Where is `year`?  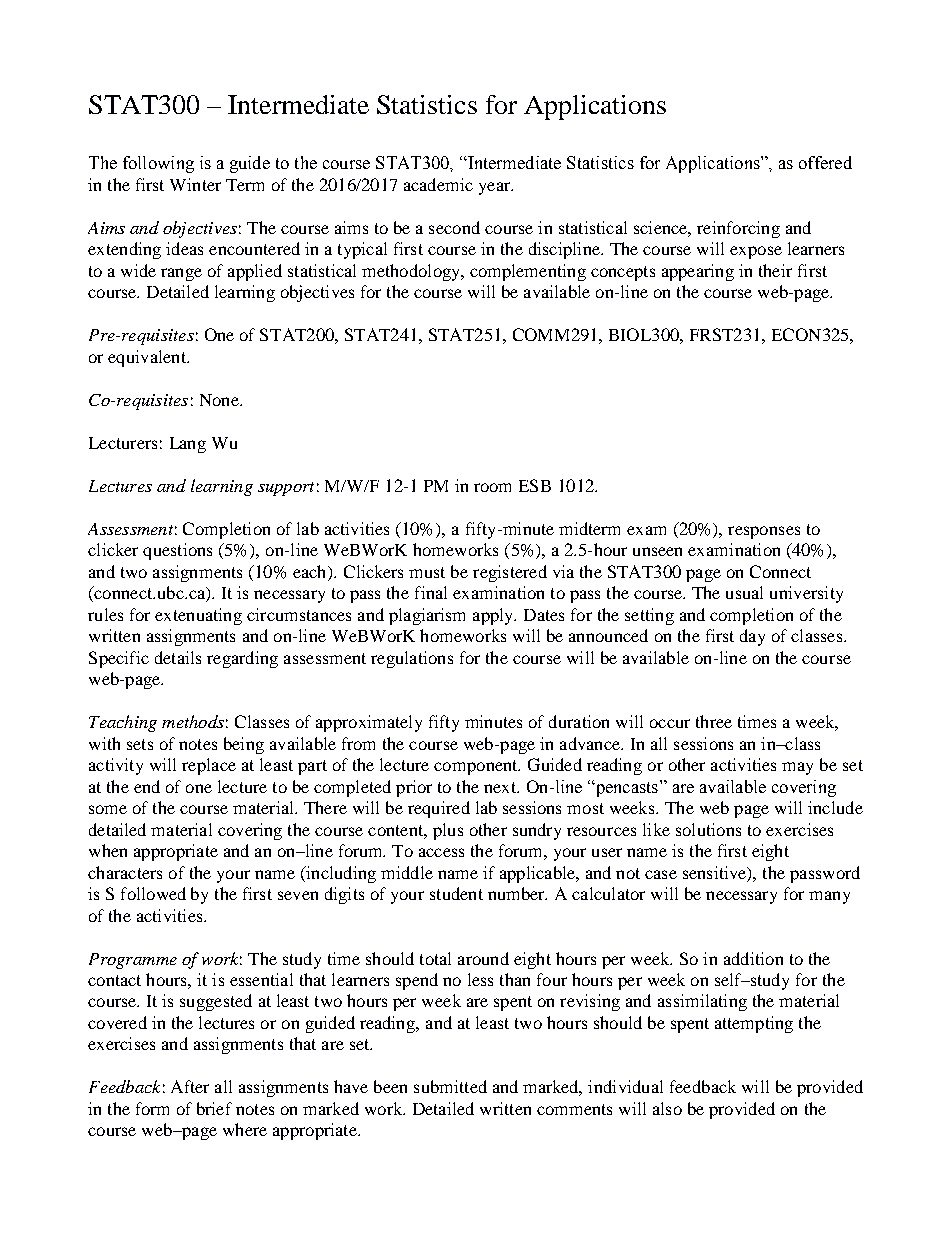 year is located at coordinates (496, 188).
